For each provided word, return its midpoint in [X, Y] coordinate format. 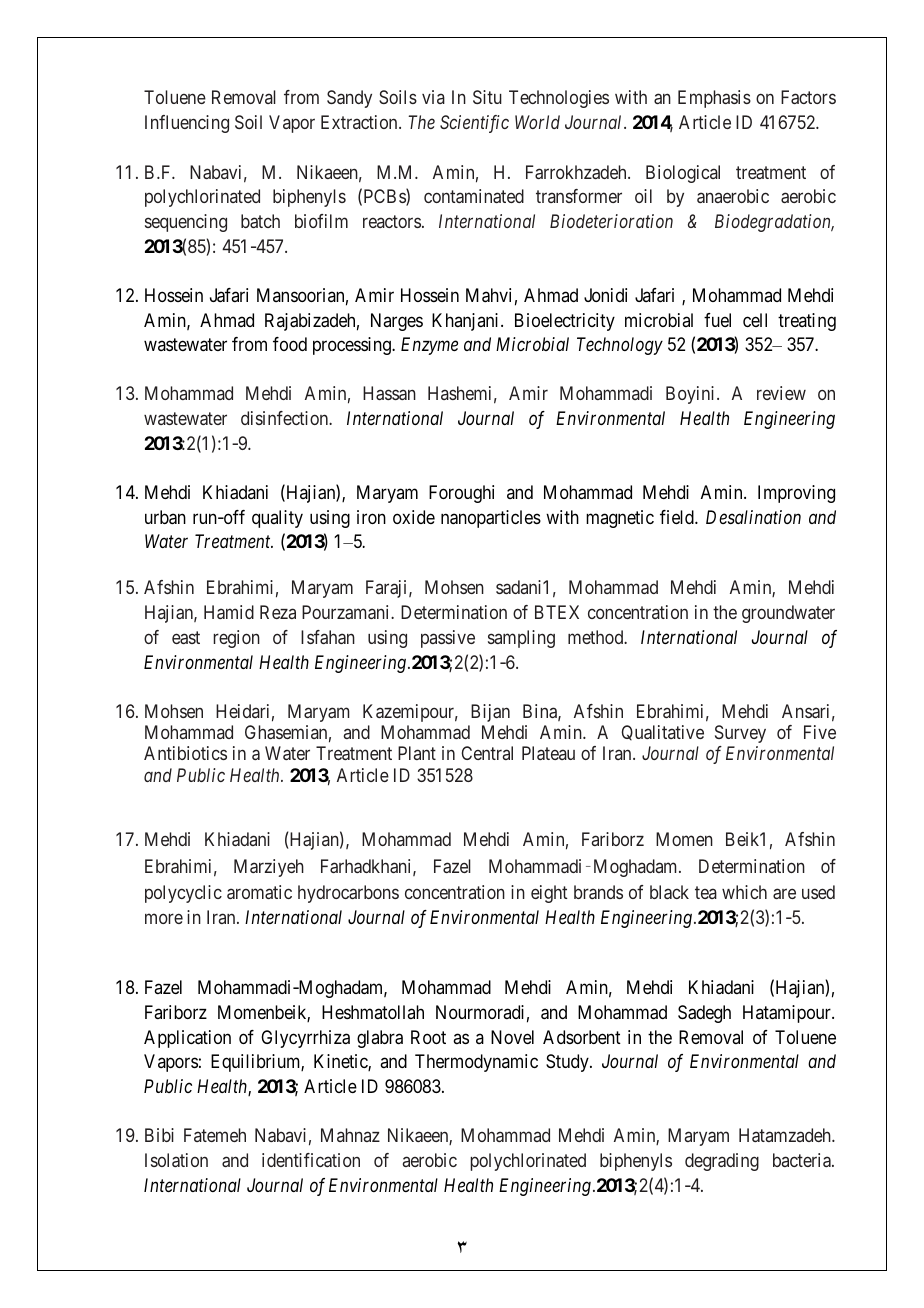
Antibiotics [185, 753]
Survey [740, 734]
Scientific [474, 124]
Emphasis [714, 99]
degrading [722, 1162]
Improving [796, 494]
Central [487, 753]
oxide [414, 517]
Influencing [187, 124]
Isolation [176, 1160]
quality [277, 519]
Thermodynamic [476, 1063]
